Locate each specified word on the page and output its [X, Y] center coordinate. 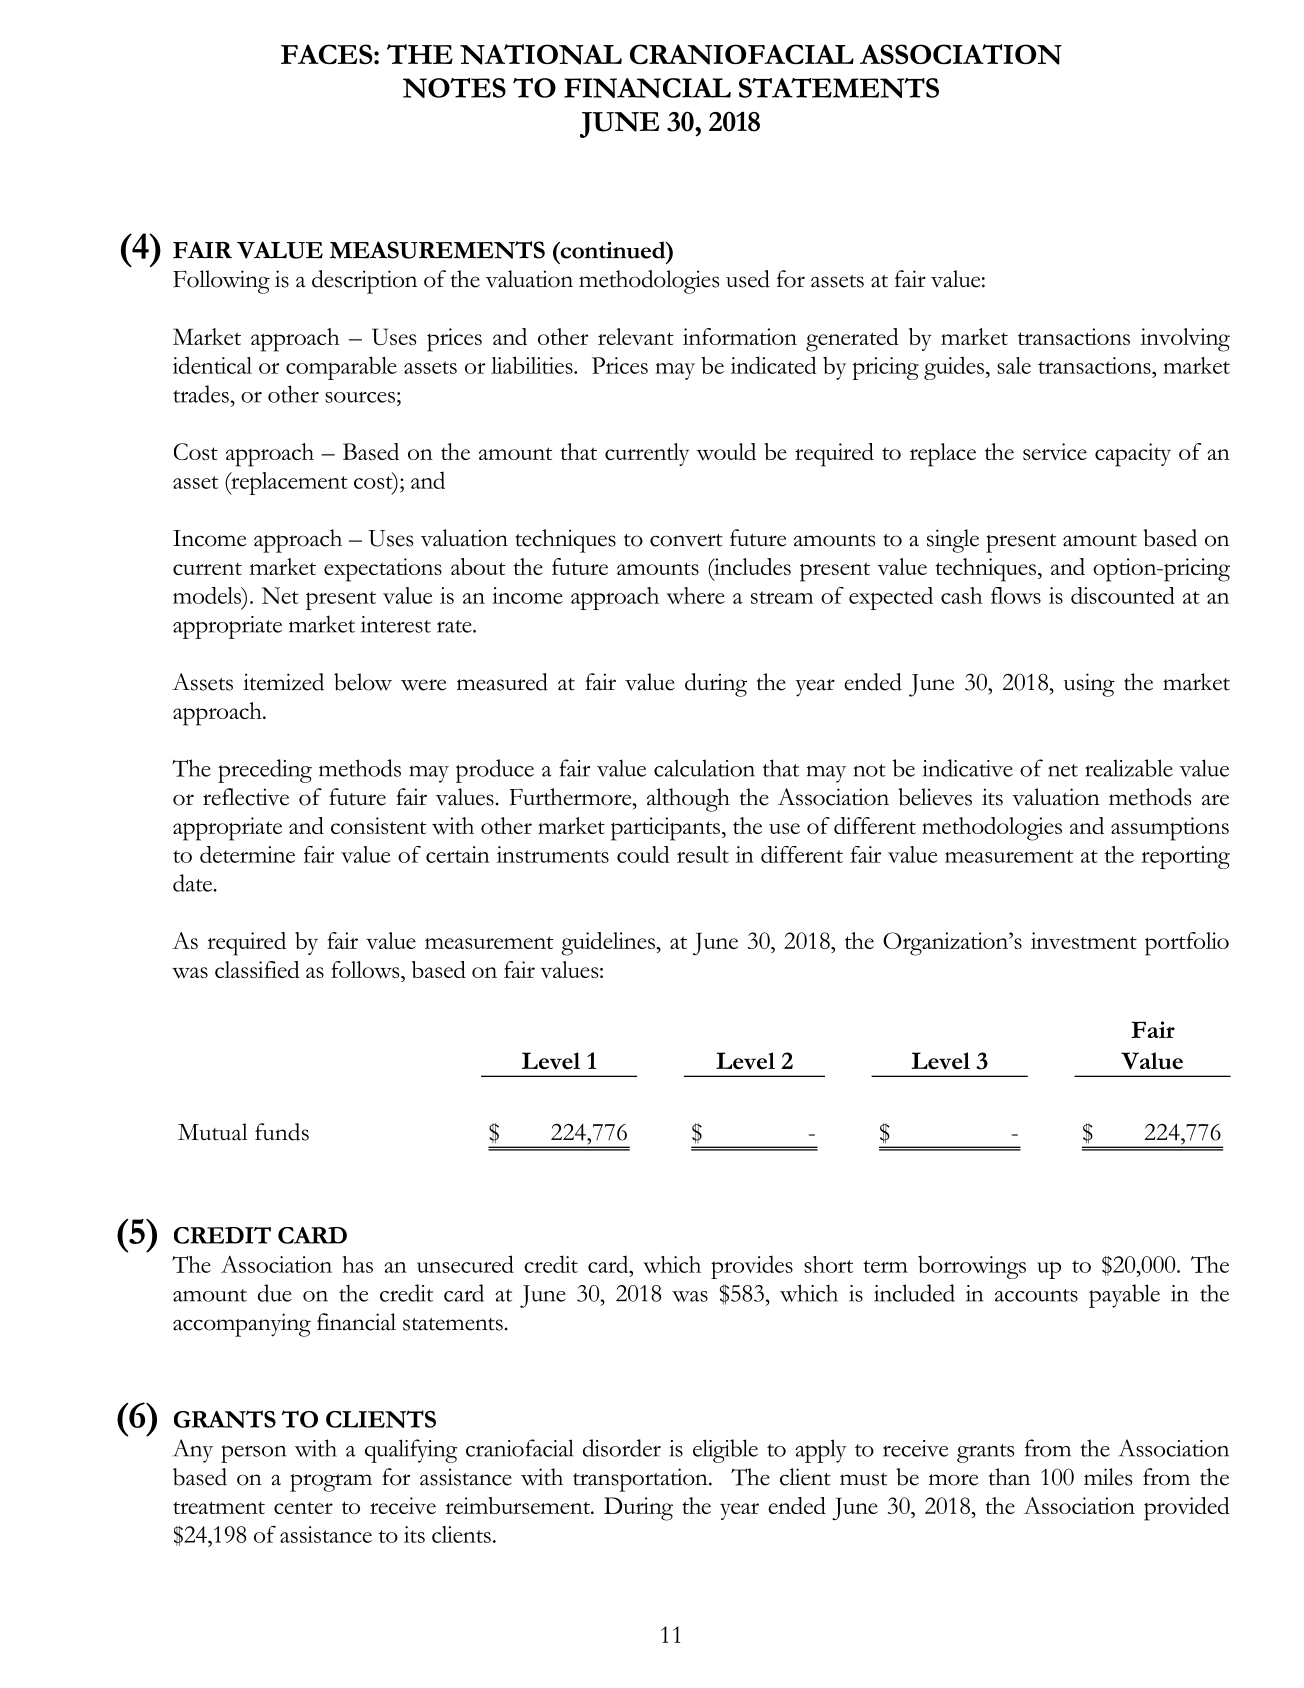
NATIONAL [541, 54]
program [331, 1483]
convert [686, 540]
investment [1084, 940]
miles [1108, 1477]
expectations [383, 570]
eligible [725, 1451]
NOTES [454, 88]
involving [1185, 340]
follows [366, 970]
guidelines [608, 944]
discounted [1123, 595]
